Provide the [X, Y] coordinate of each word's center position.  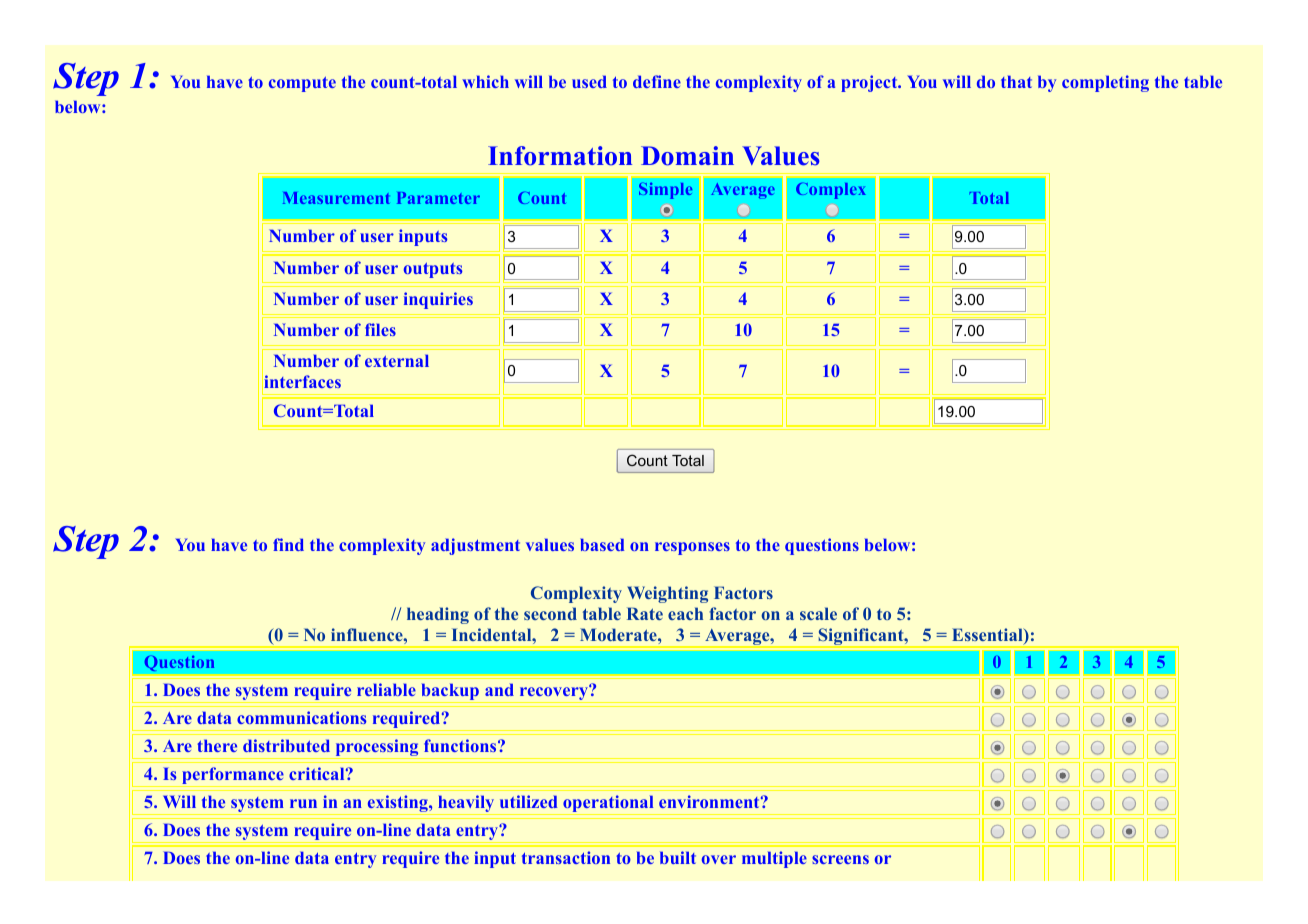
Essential [988, 636]
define [657, 81]
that [1016, 81]
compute [302, 84]
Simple [665, 190]
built [678, 857]
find [288, 544]
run [303, 803]
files [380, 329]
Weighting [667, 594]
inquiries [438, 300]
